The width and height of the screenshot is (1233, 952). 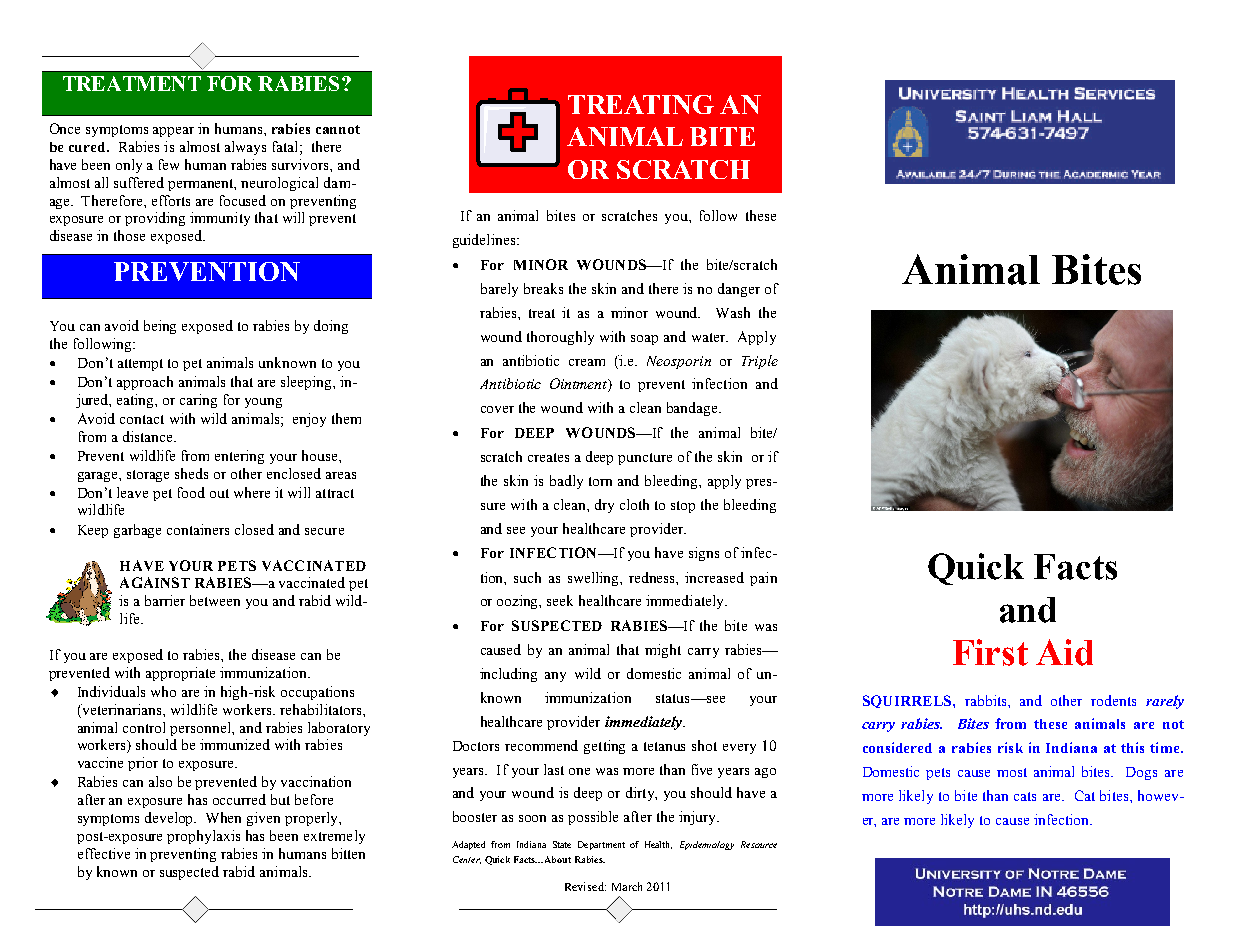 What do you see at coordinates (645, 459) in the screenshot?
I see `puncture` at bounding box center [645, 459].
